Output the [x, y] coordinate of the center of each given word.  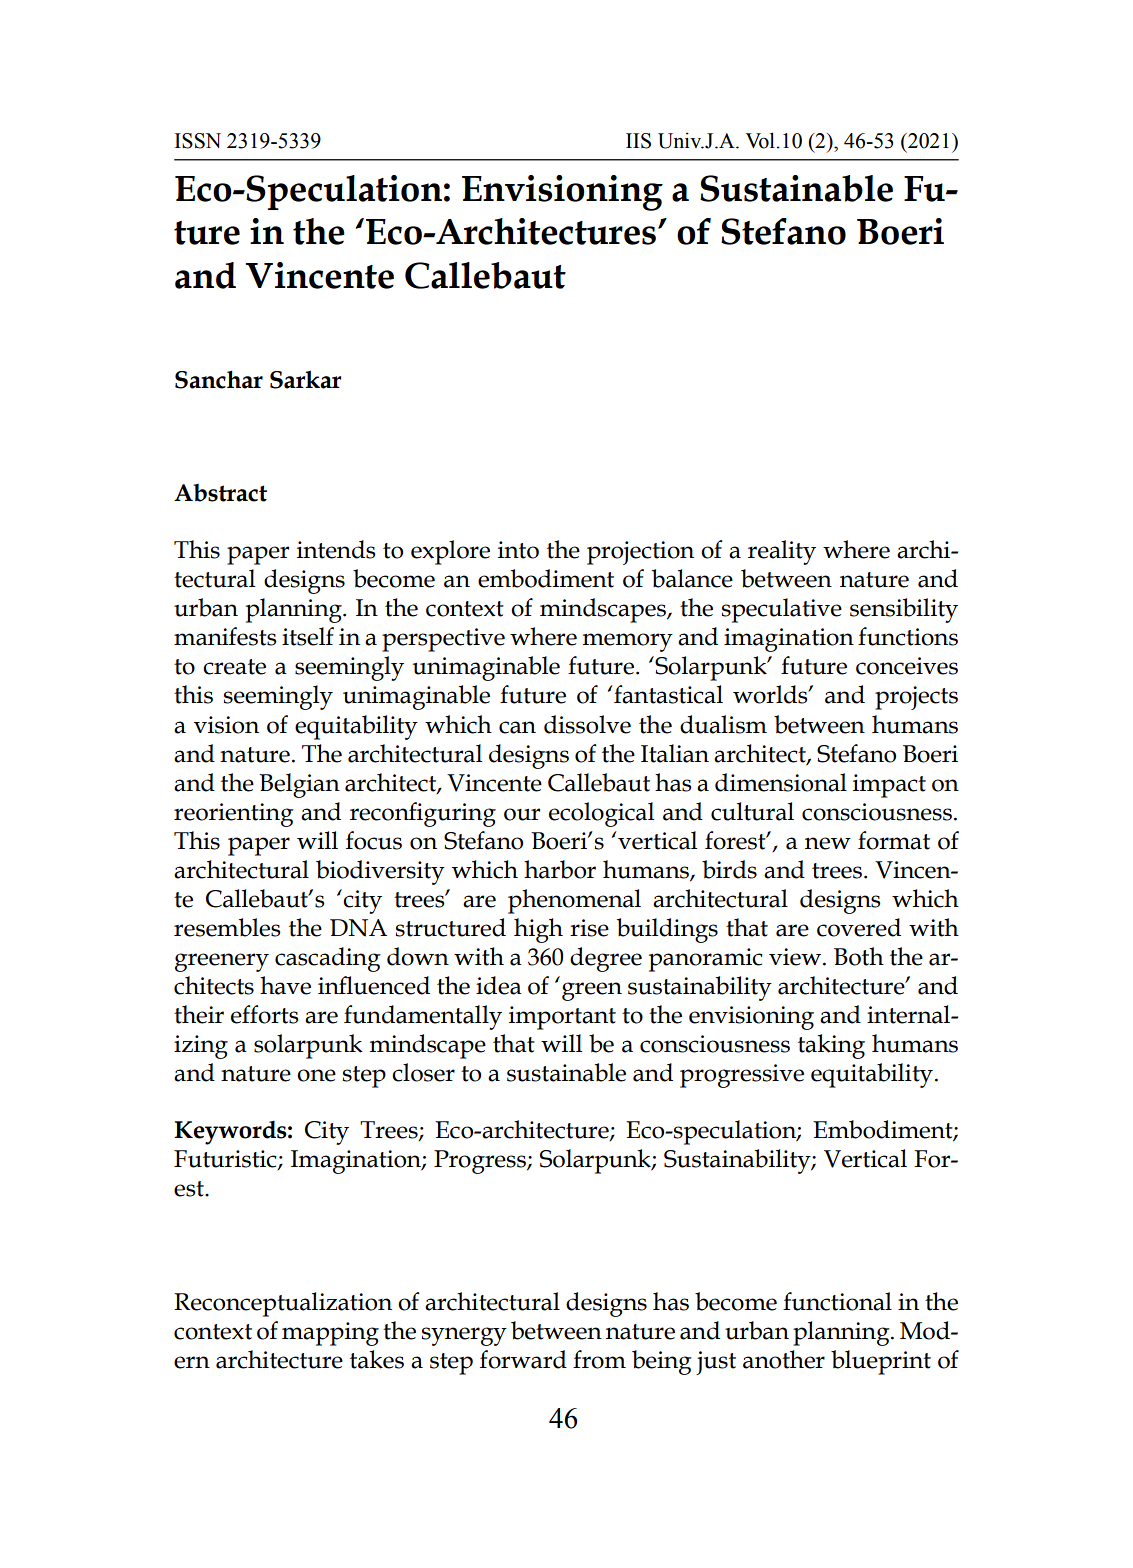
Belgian [299, 785]
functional [837, 1301]
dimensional [781, 782]
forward [523, 1359]
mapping [330, 1334]
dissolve [587, 724]
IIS [638, 141]
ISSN [198, 141]
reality [782, 552]
